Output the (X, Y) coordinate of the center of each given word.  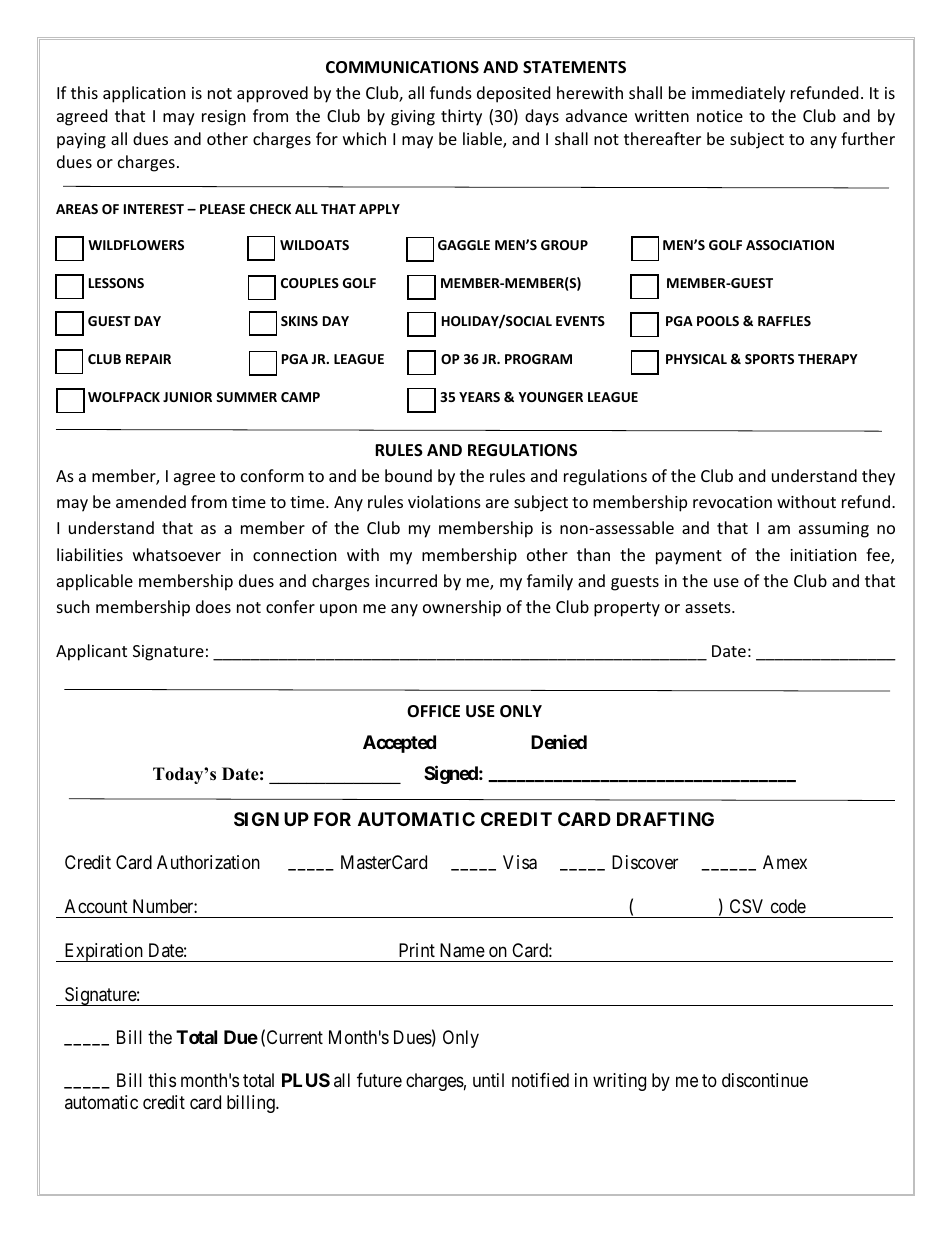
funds (451, 92)
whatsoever (177, 554)
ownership (462, 608)
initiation (823, 555)
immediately (738, 94)
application (144, 94)
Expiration (103, 952)
